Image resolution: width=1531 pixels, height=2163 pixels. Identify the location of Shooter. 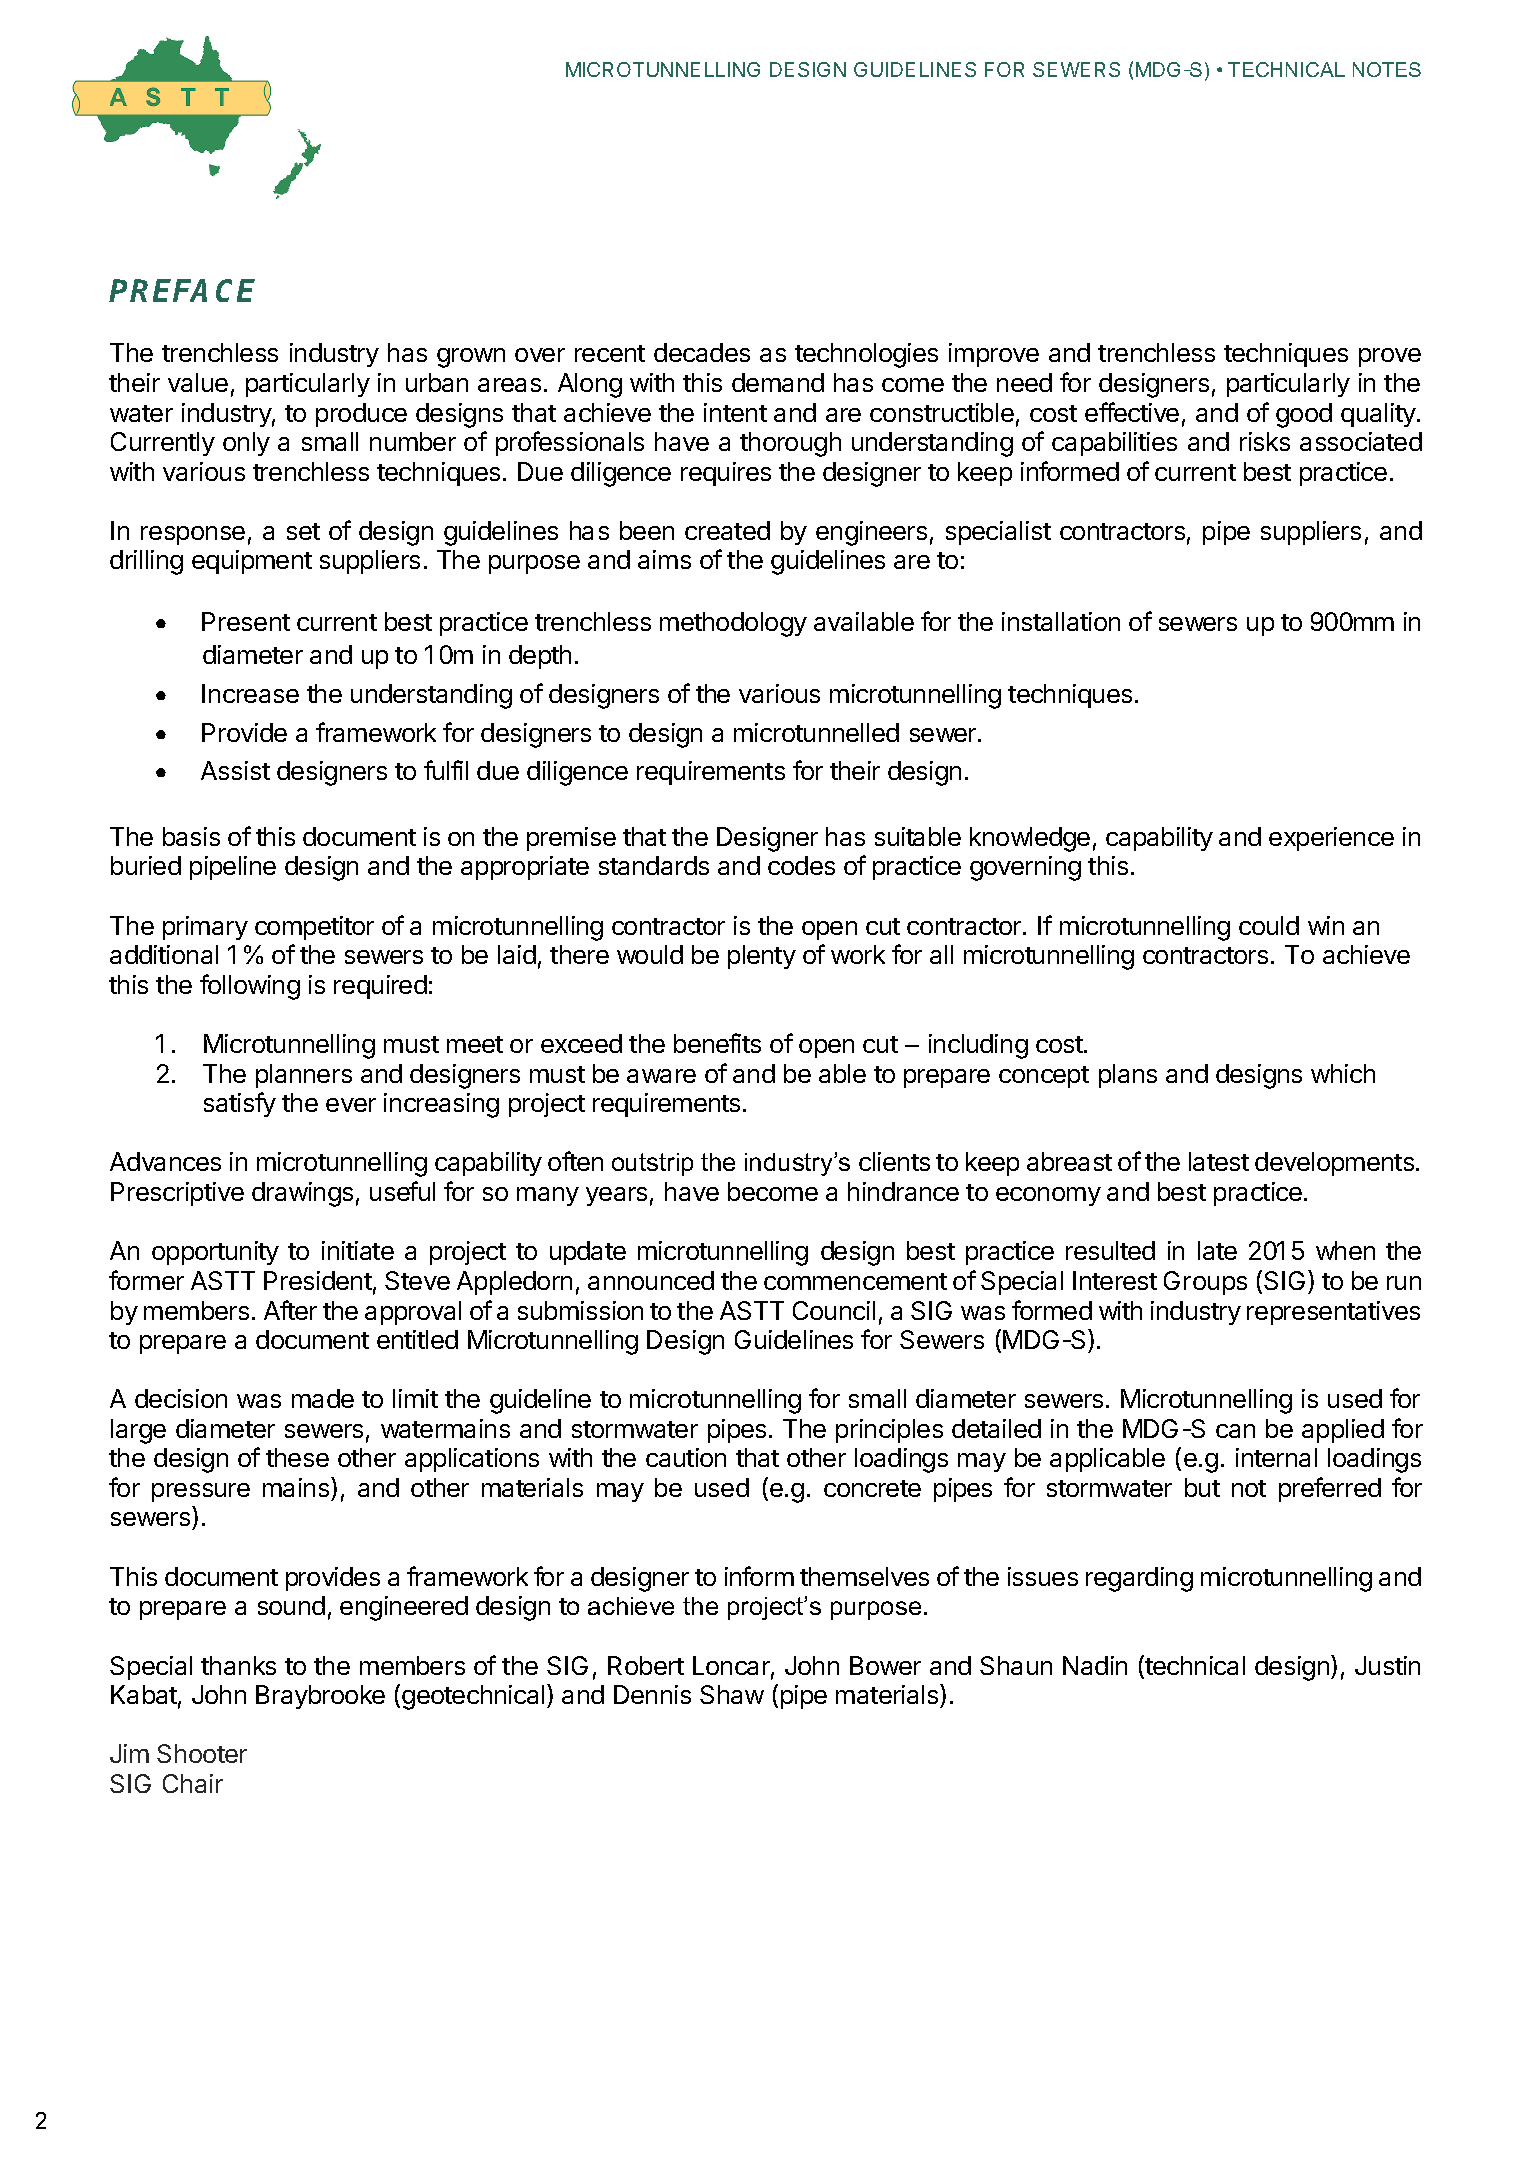
(202, 1753).
